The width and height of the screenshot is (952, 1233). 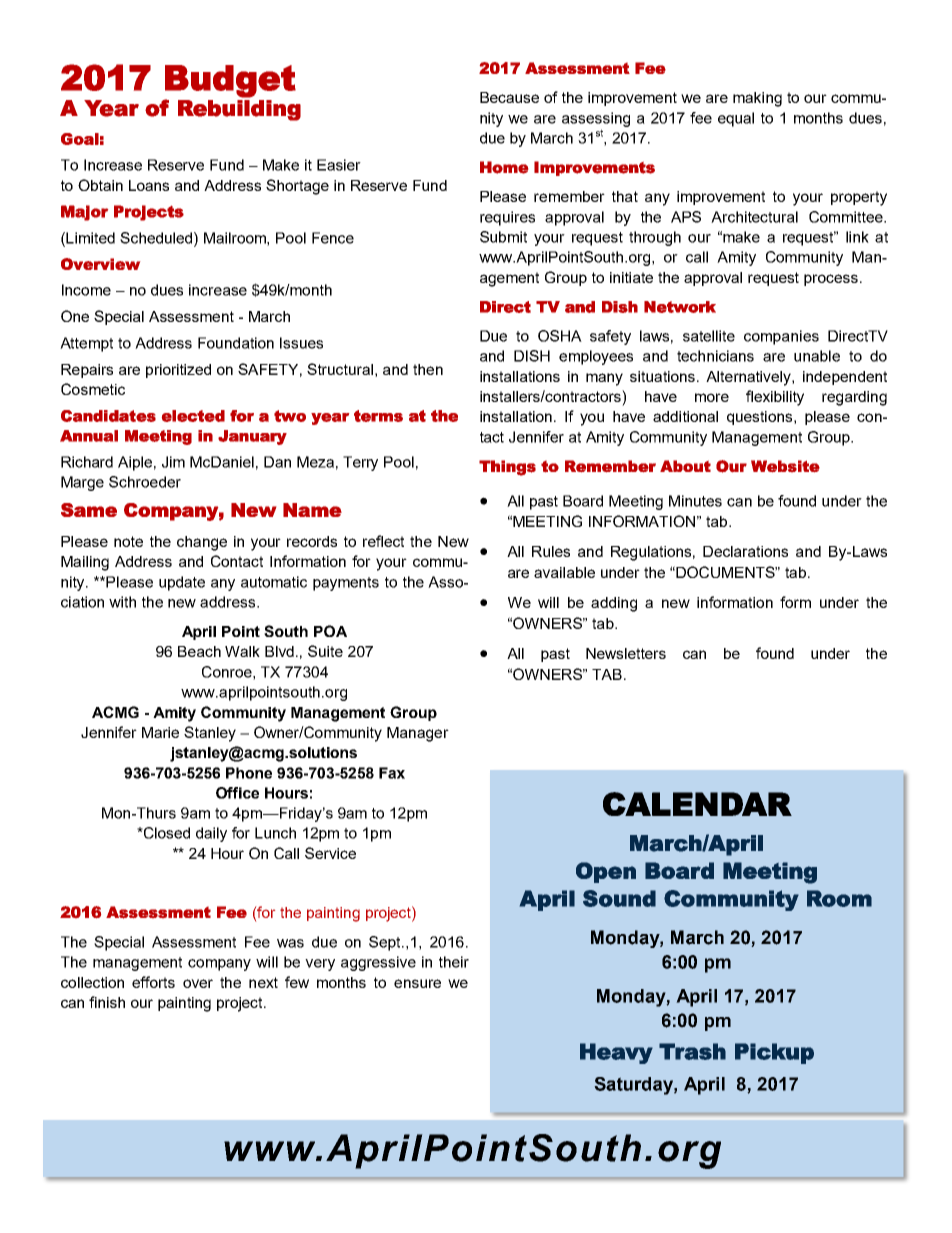 I want to click on Income, so click(x=86, y=290).
